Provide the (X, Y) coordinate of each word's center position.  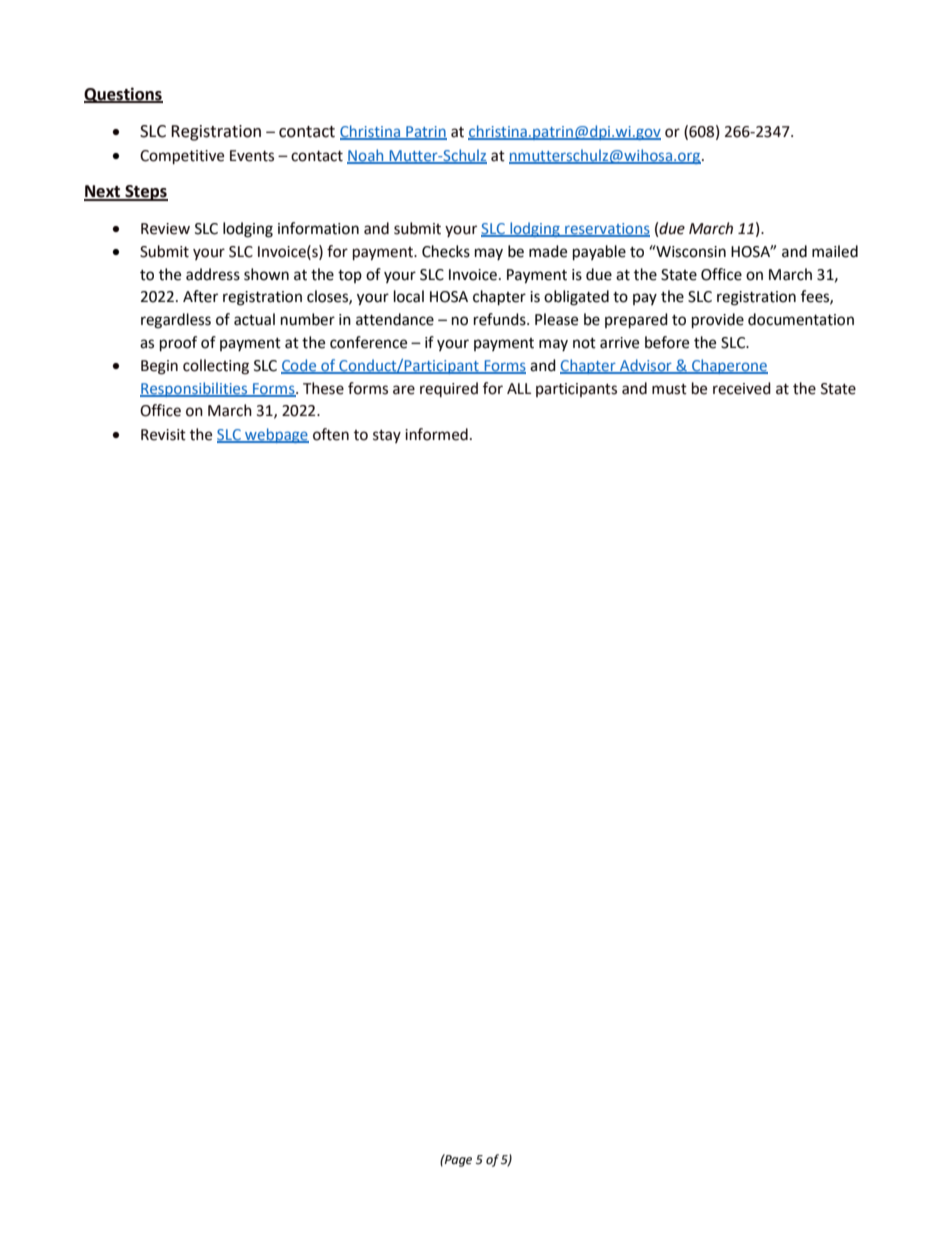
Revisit (163, 435)
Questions (123, 95)
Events (252, 156)
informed (436, 434)
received (742, 388)
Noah (366, 156)
